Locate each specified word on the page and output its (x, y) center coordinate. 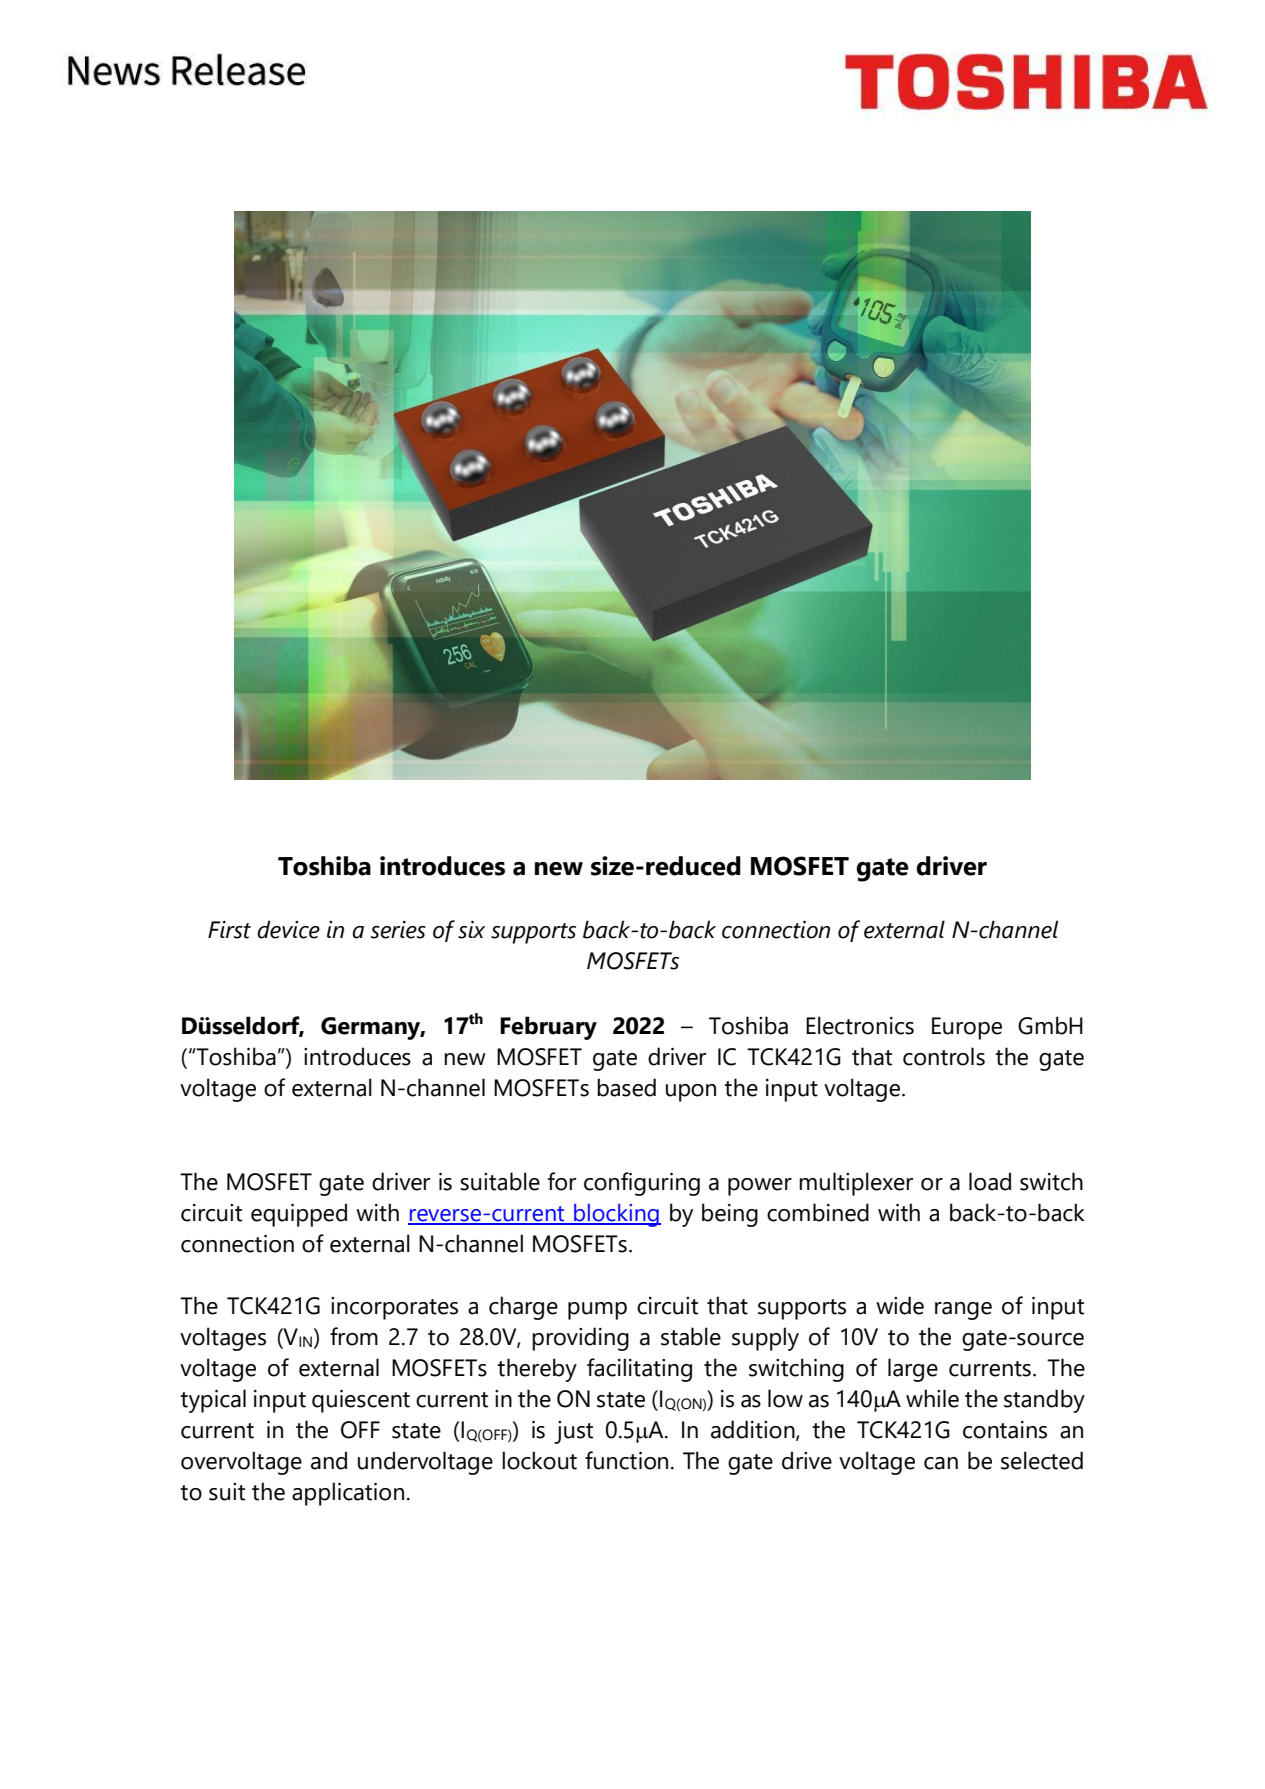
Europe (967, 1028)
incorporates (394, 1308)
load (990, 1181)
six (471, 930)
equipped (299, 1215)
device (288, 929)
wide (900, 1305)
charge (523, 1308)
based (626, 1087)
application (348, 1494)
